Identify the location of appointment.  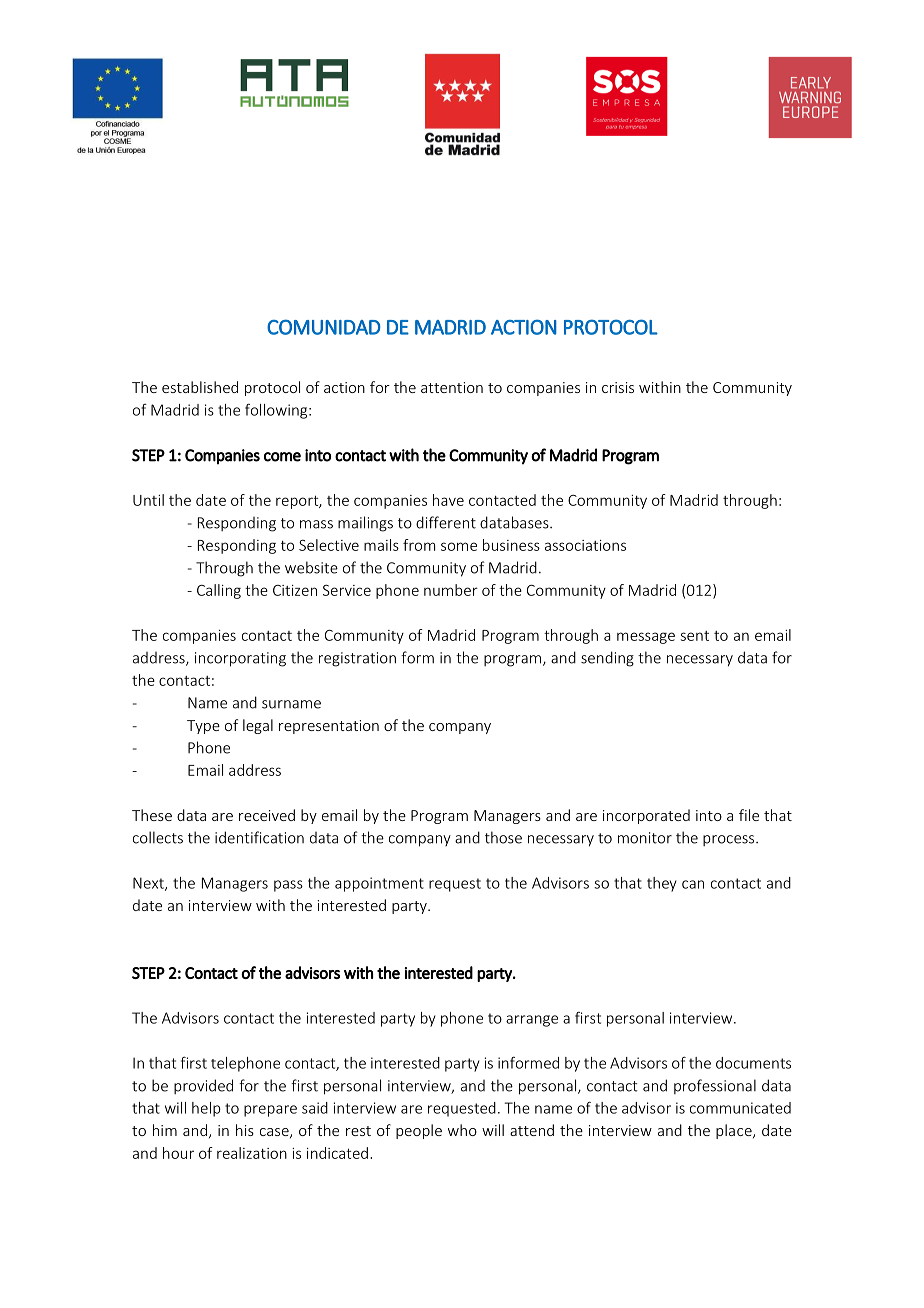
(379, 884).
